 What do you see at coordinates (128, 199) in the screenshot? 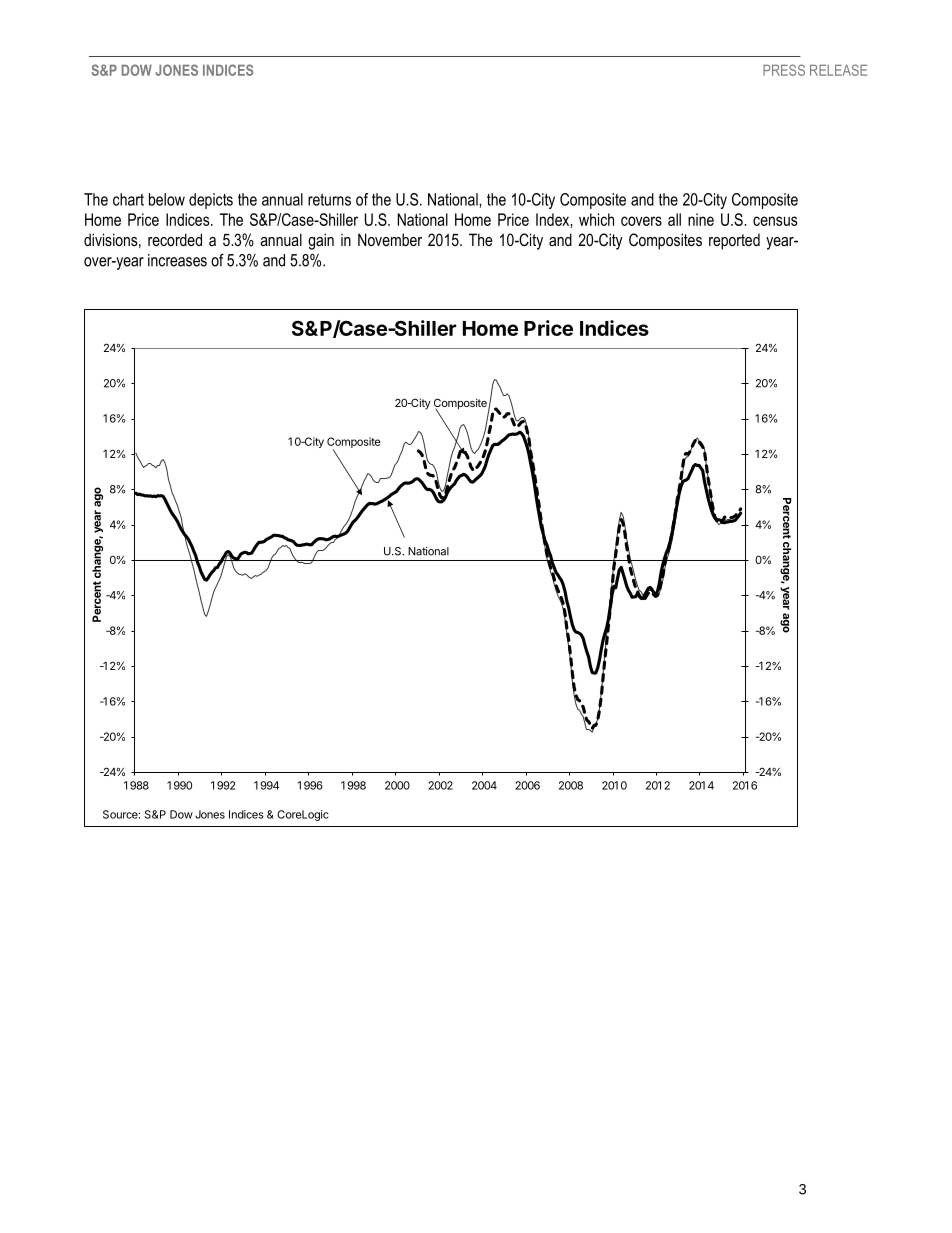
I see `chart` at bounding box center [128, 199].
